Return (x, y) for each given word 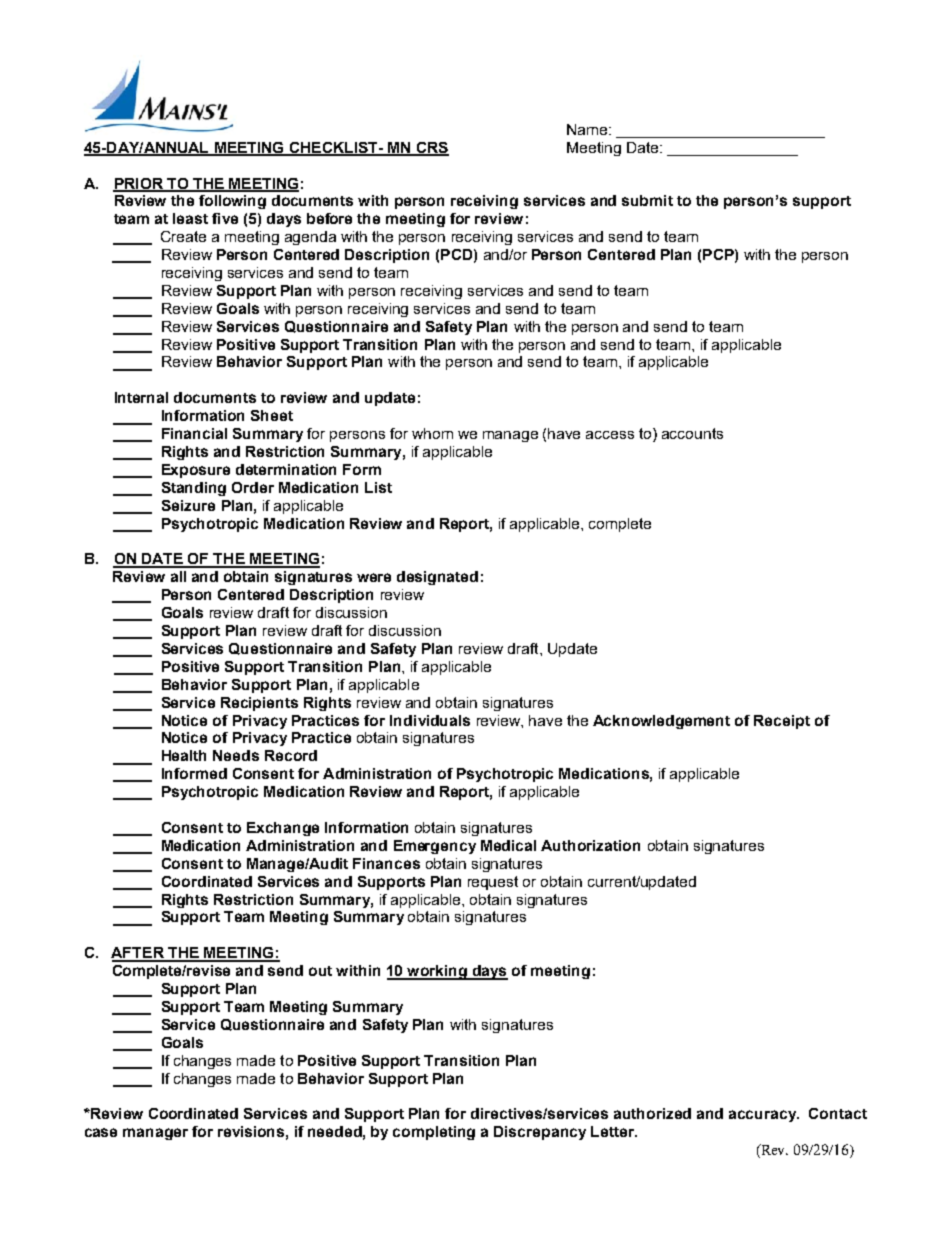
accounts (692, 433)
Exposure (196, 471)
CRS (431, 148)
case (101, 1132)
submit (647, 200)
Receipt (782, 722)
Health (184, 755)
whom (432, 433)
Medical (508, 845)
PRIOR (139, 184)
